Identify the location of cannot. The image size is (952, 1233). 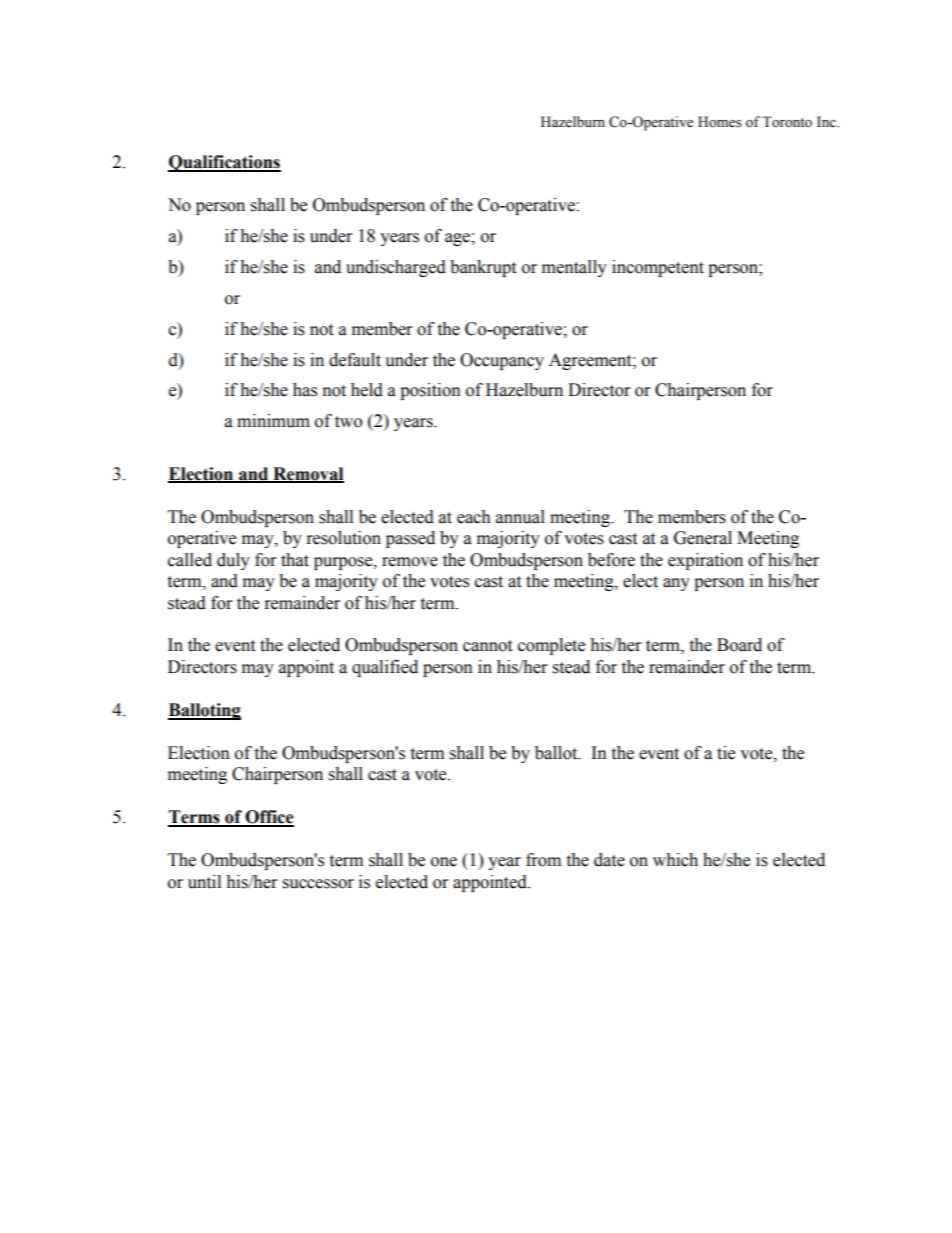
(487, 646).
